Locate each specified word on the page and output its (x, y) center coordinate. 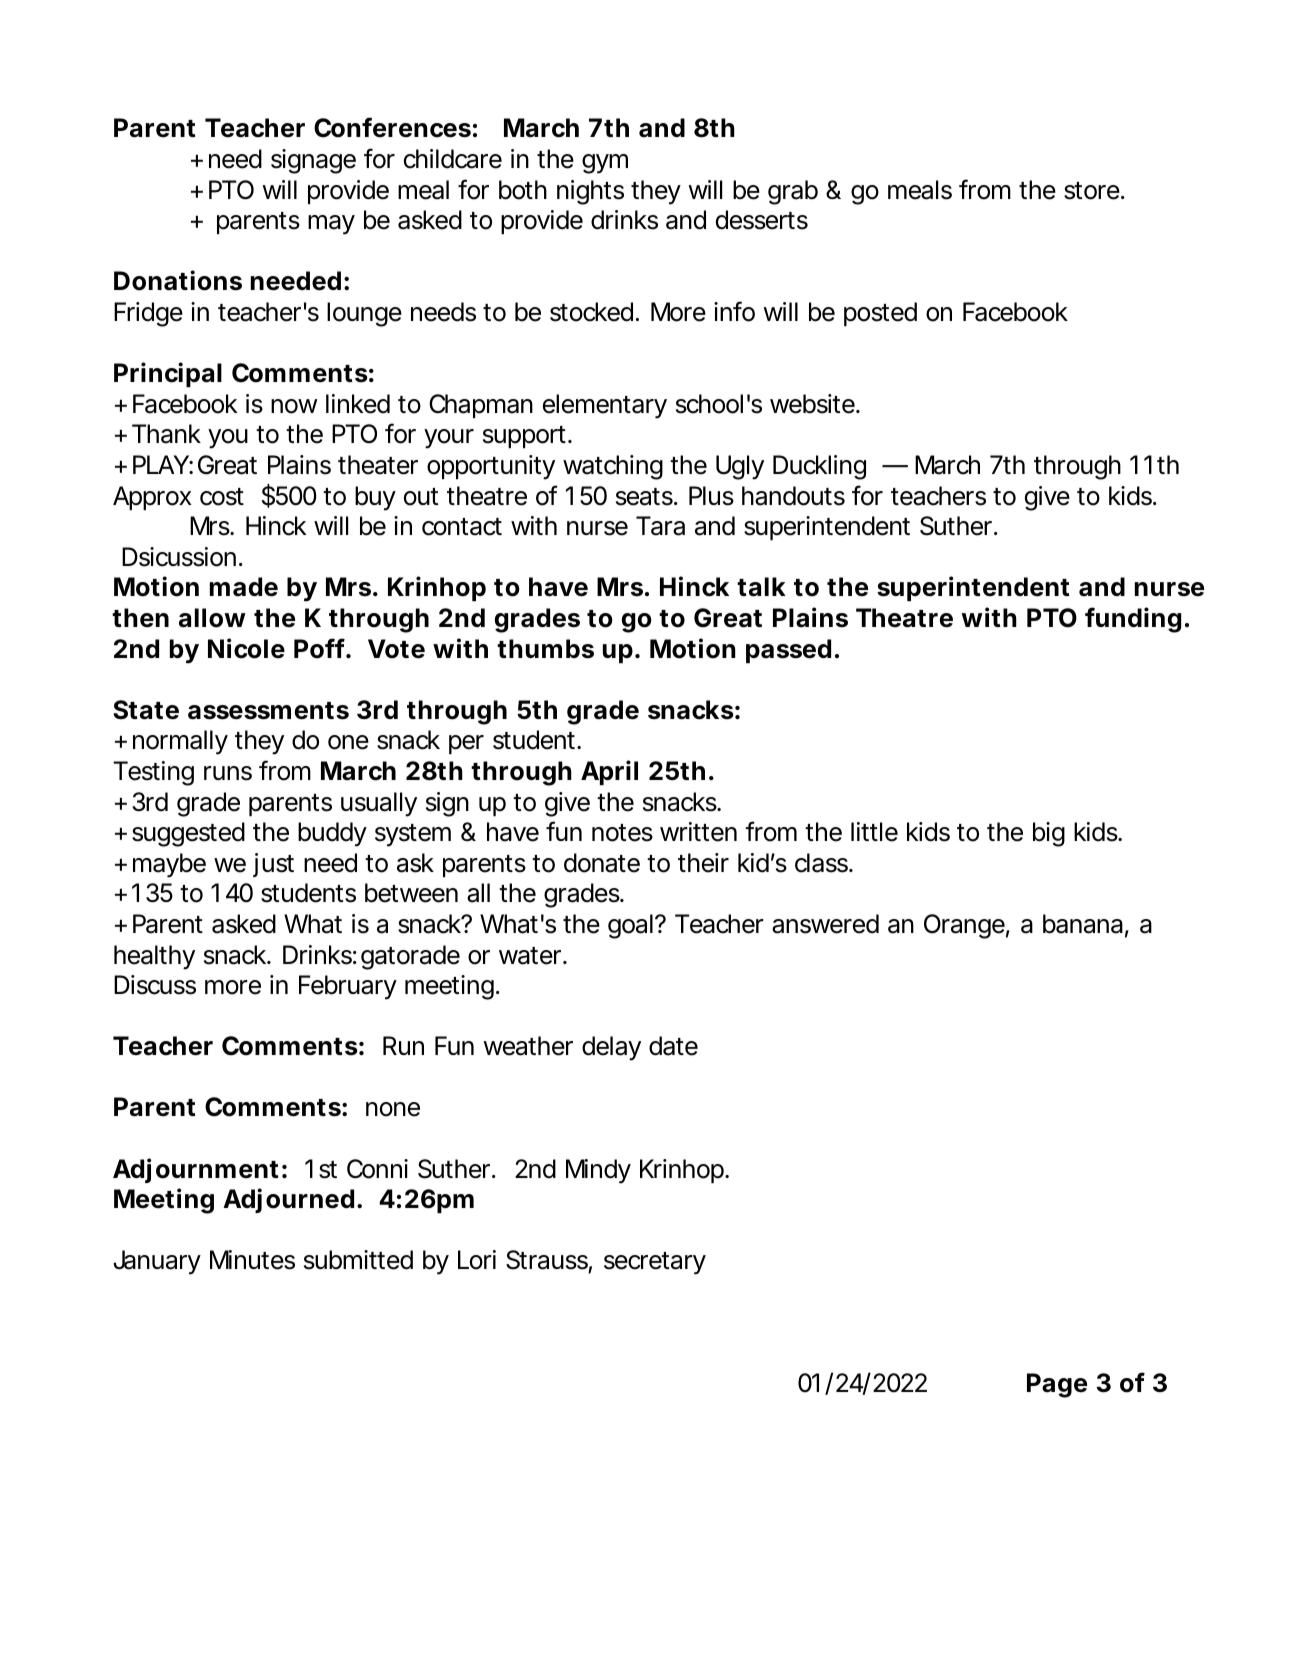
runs (228, 773)
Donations (178, 280)
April (609, 772)
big (1049, 834)
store (1093, 191)
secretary (655, 1263)
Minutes (252, 1260)
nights (590, 192)
